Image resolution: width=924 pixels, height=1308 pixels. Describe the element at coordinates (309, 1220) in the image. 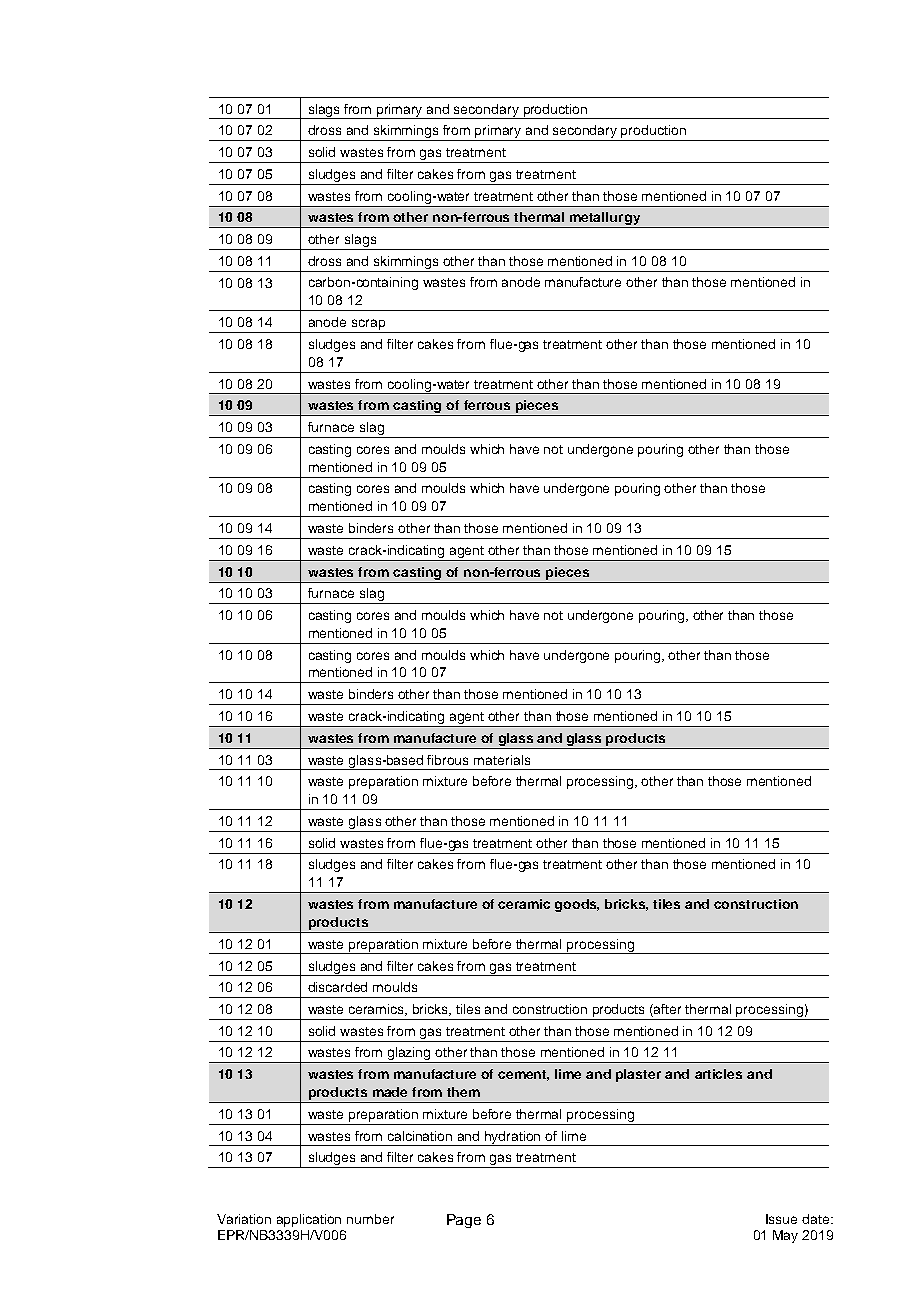

I see `application` at that location.
